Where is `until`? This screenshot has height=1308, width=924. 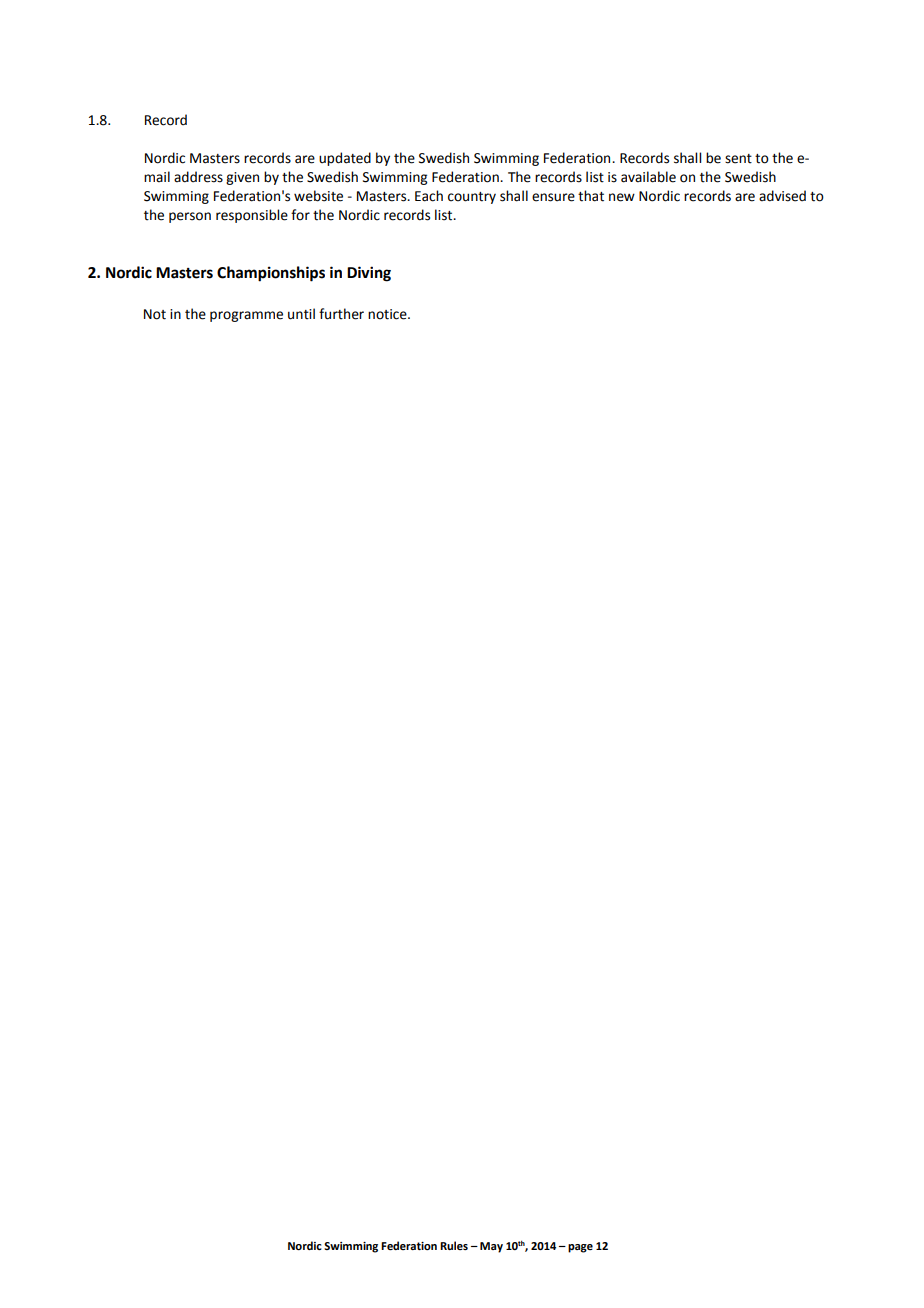 until is located at coordinates (301, 314).
